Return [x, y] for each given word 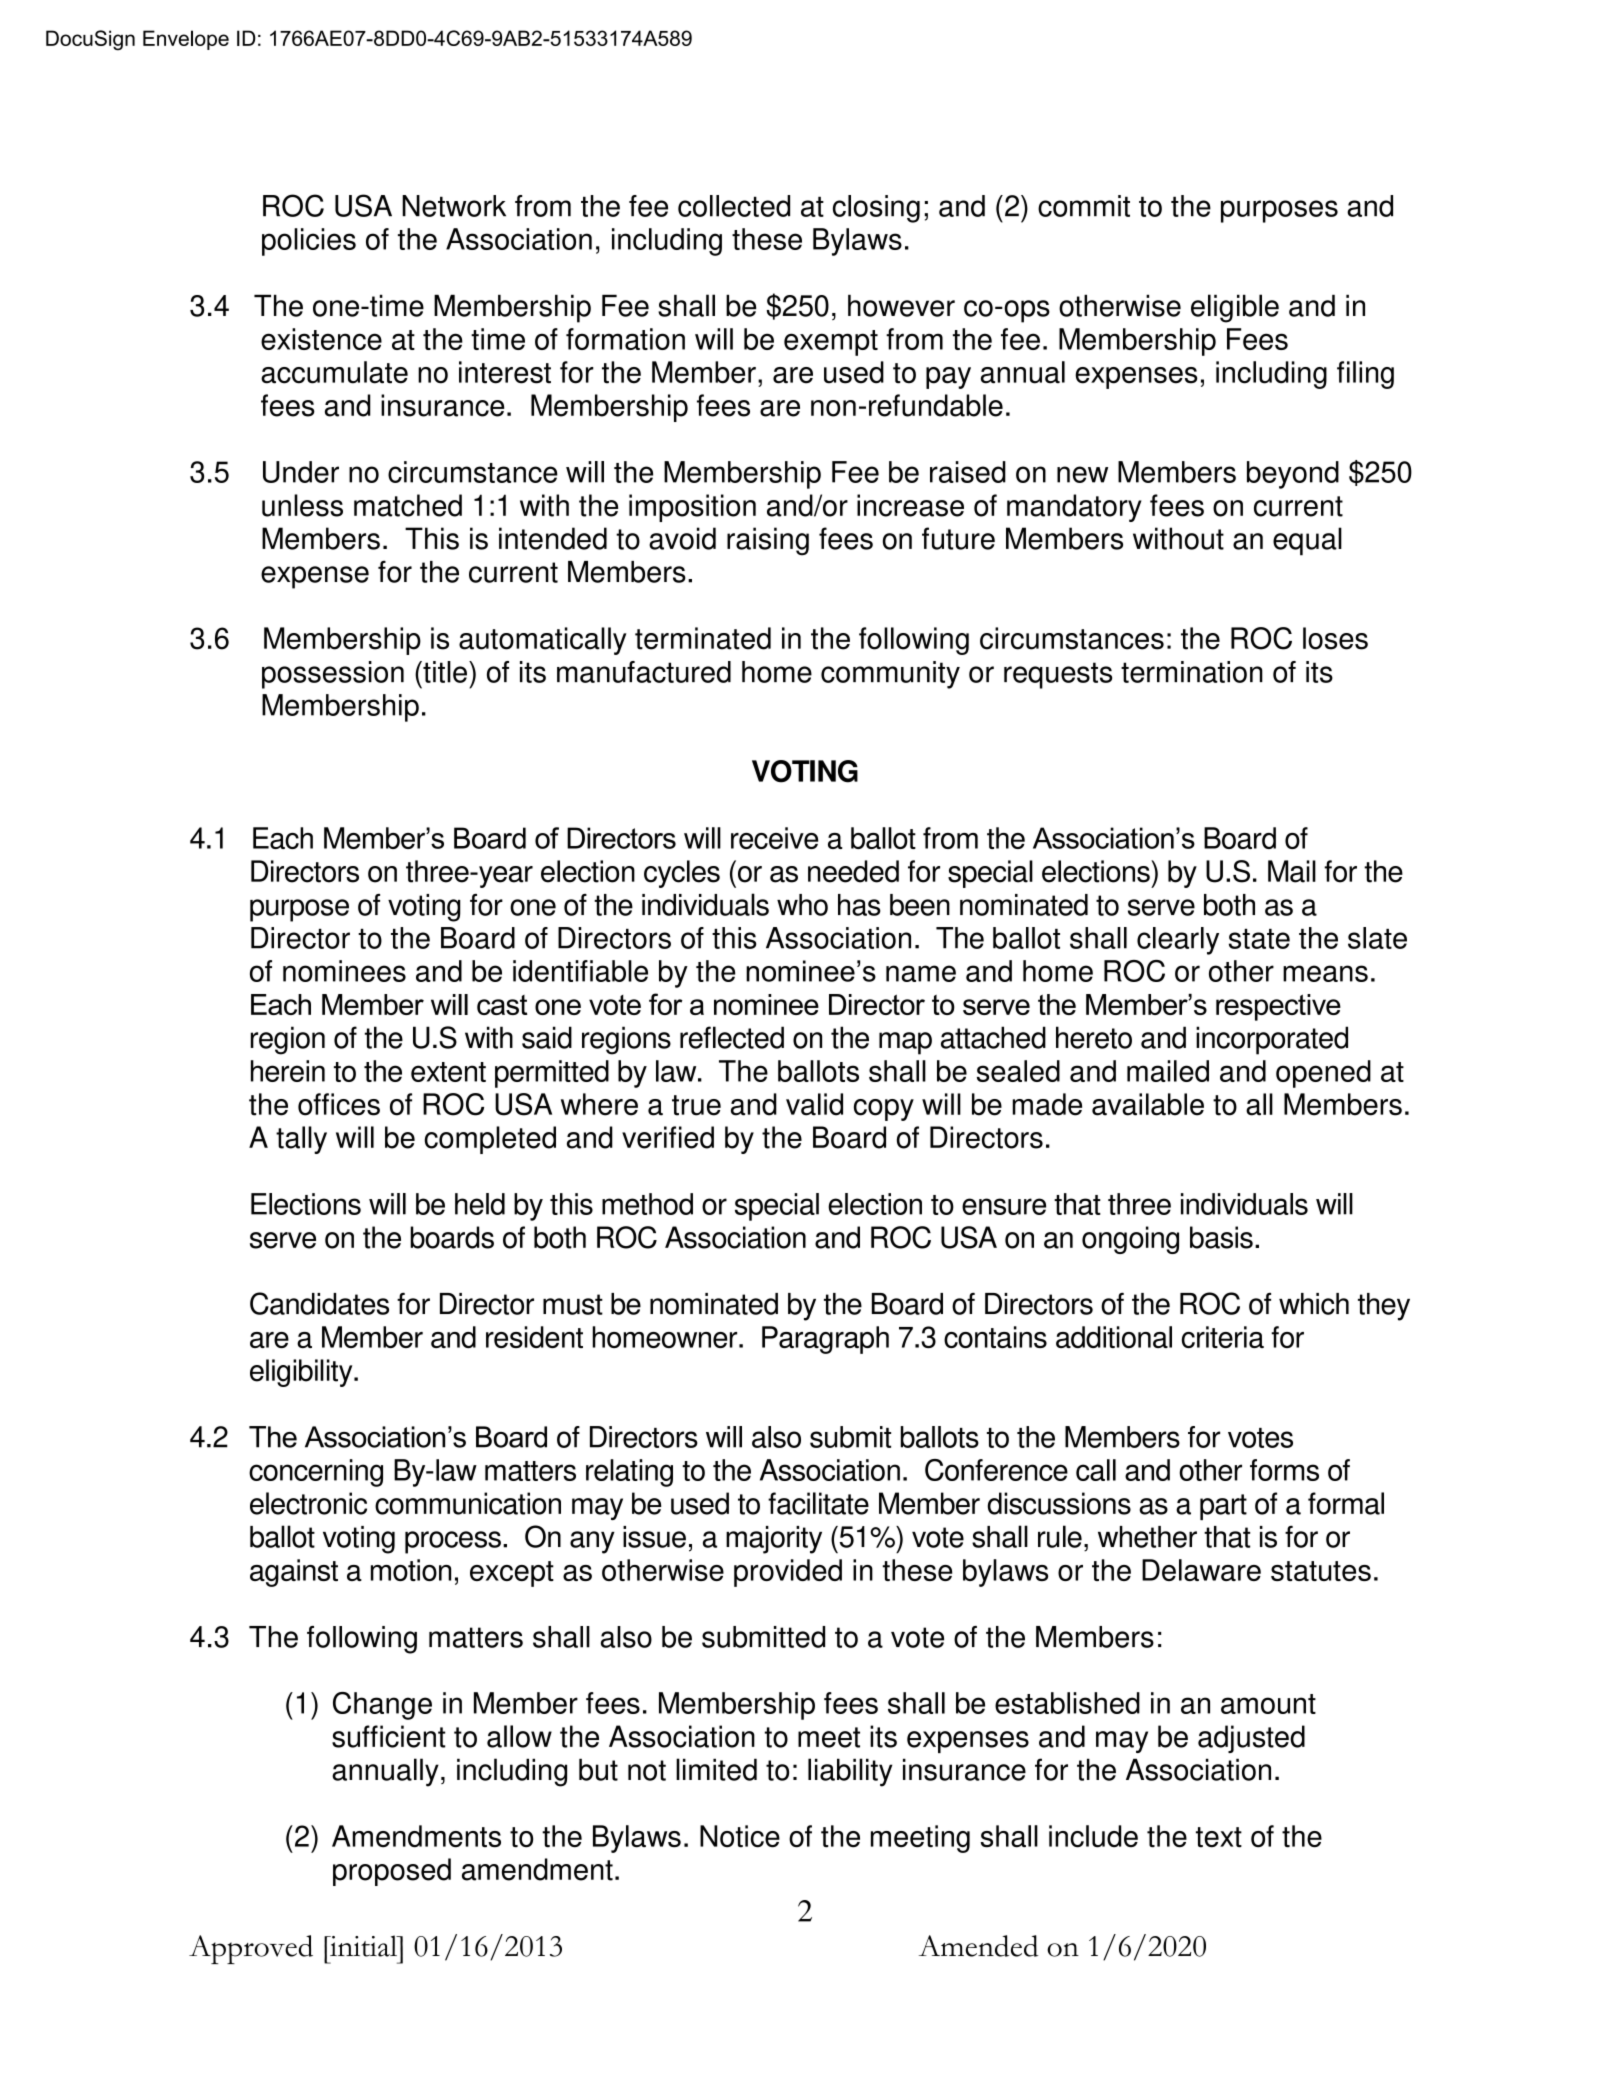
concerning [316, 1473]
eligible [1235, 308]
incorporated [1272, 1040]
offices [339, 1104]
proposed [392, 1872]
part [1223, 1507]
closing [876, 209]
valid [814, 1104]
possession [333, 675]
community [890, 675]
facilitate [818, 1503]
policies [309, 242]
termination [1192, 672]
